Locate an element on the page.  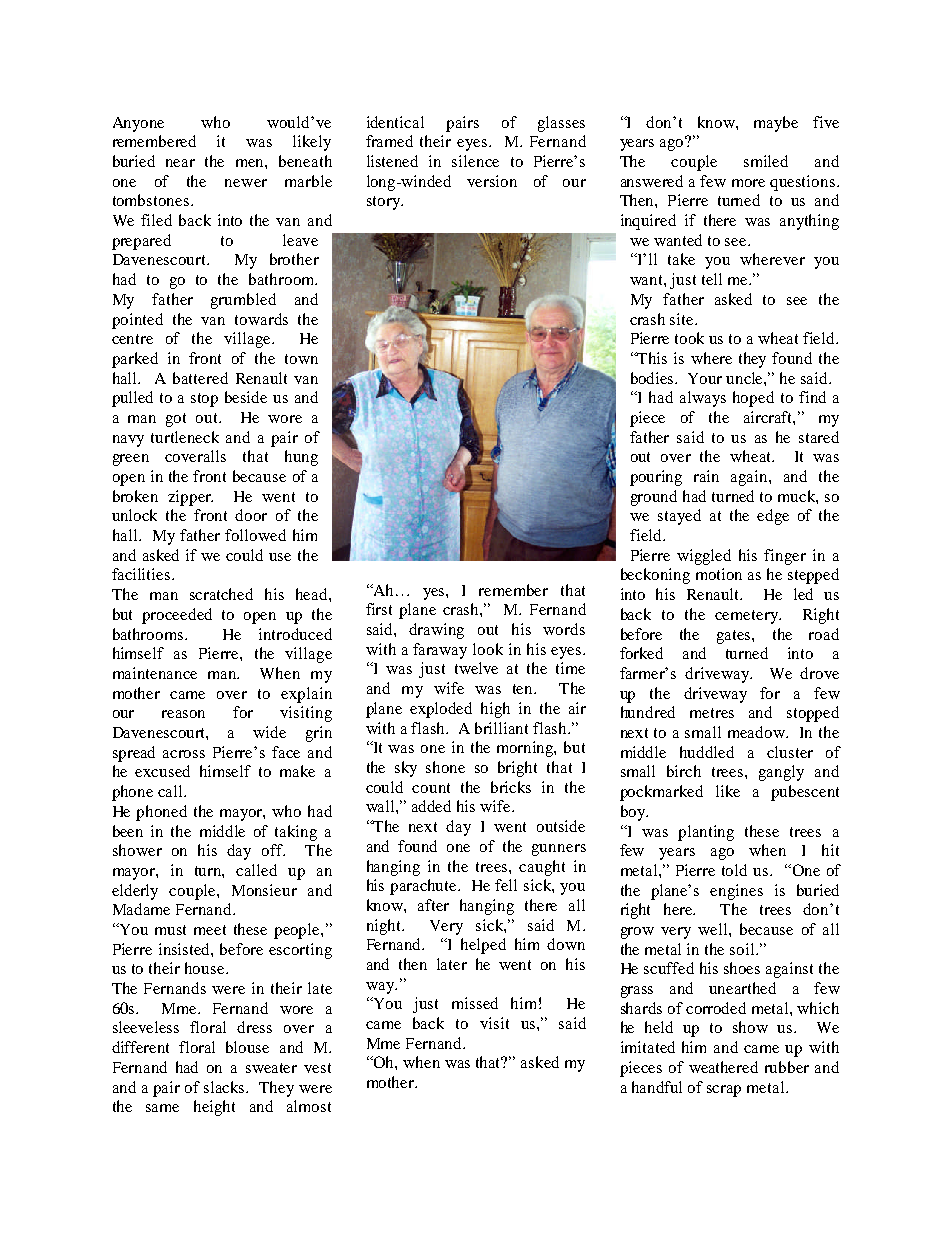
silence is located at coordinates (475, 161).
